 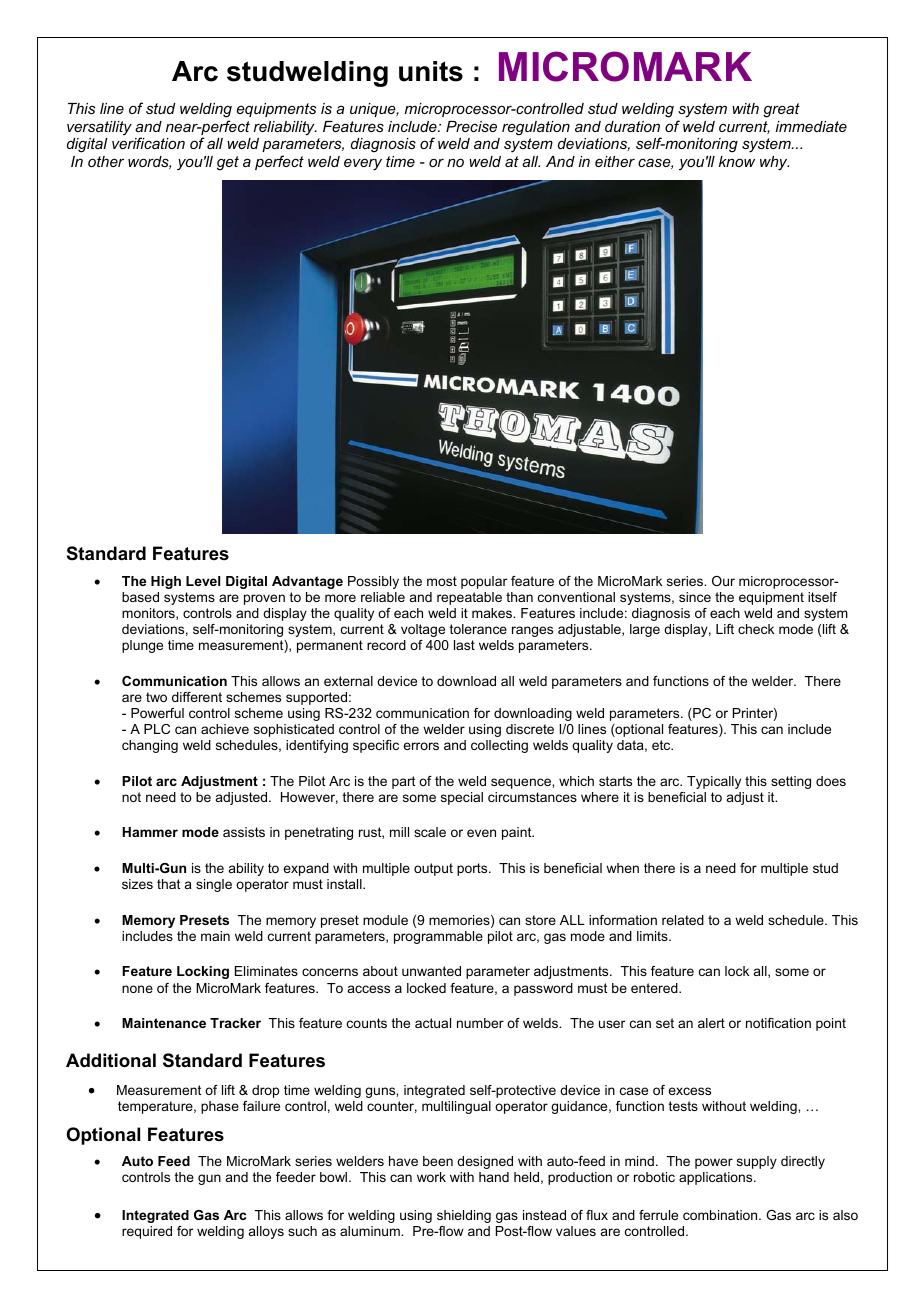 What do you see at coordinates (791, 782) in the screenshot?
I see `setting` at bounding box center [791, 782].
